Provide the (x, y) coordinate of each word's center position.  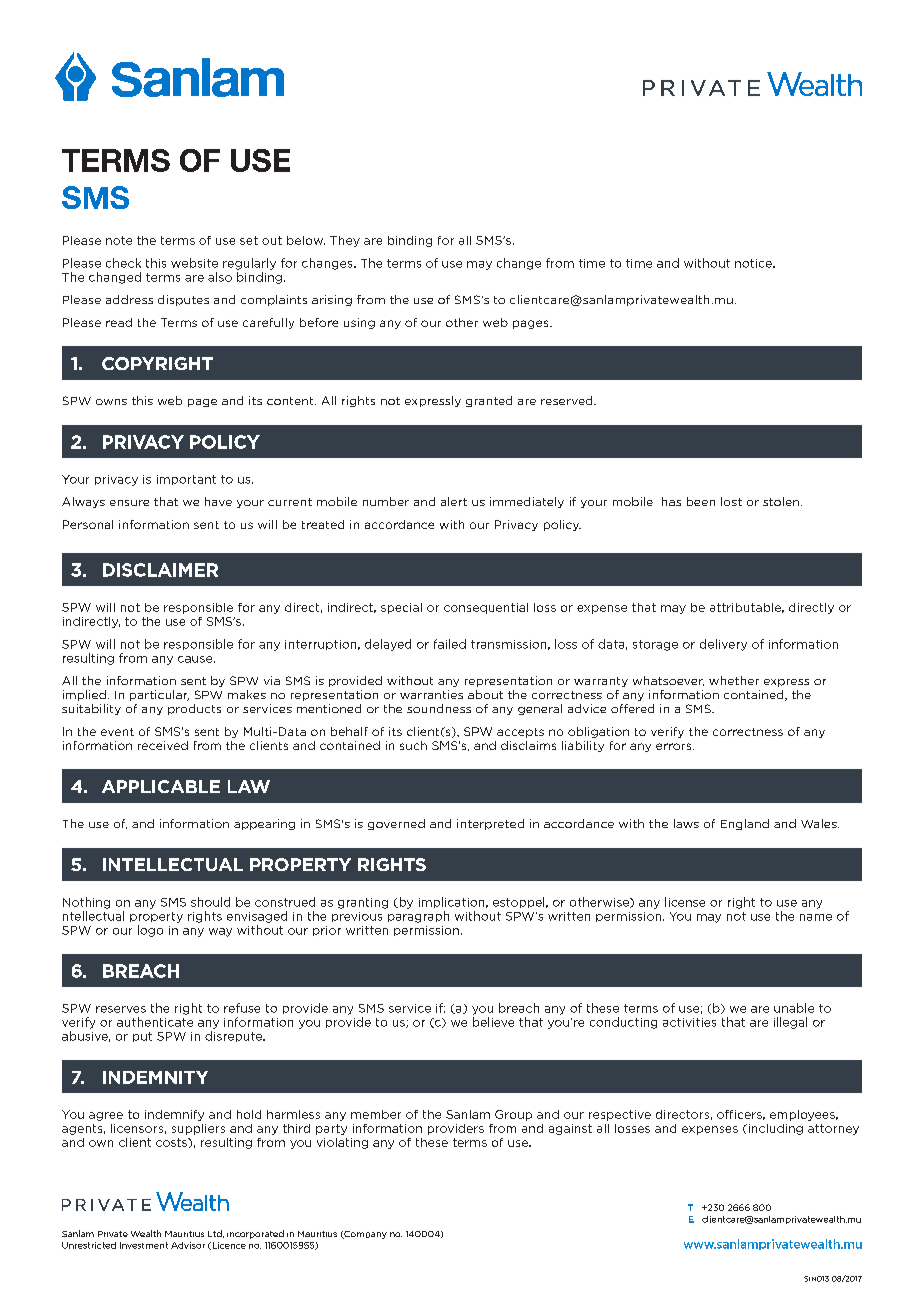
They (345, 241)
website (194, 263)
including (774, 1129)
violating (342, 1143)
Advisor (188, 1245)
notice (754, 263)
